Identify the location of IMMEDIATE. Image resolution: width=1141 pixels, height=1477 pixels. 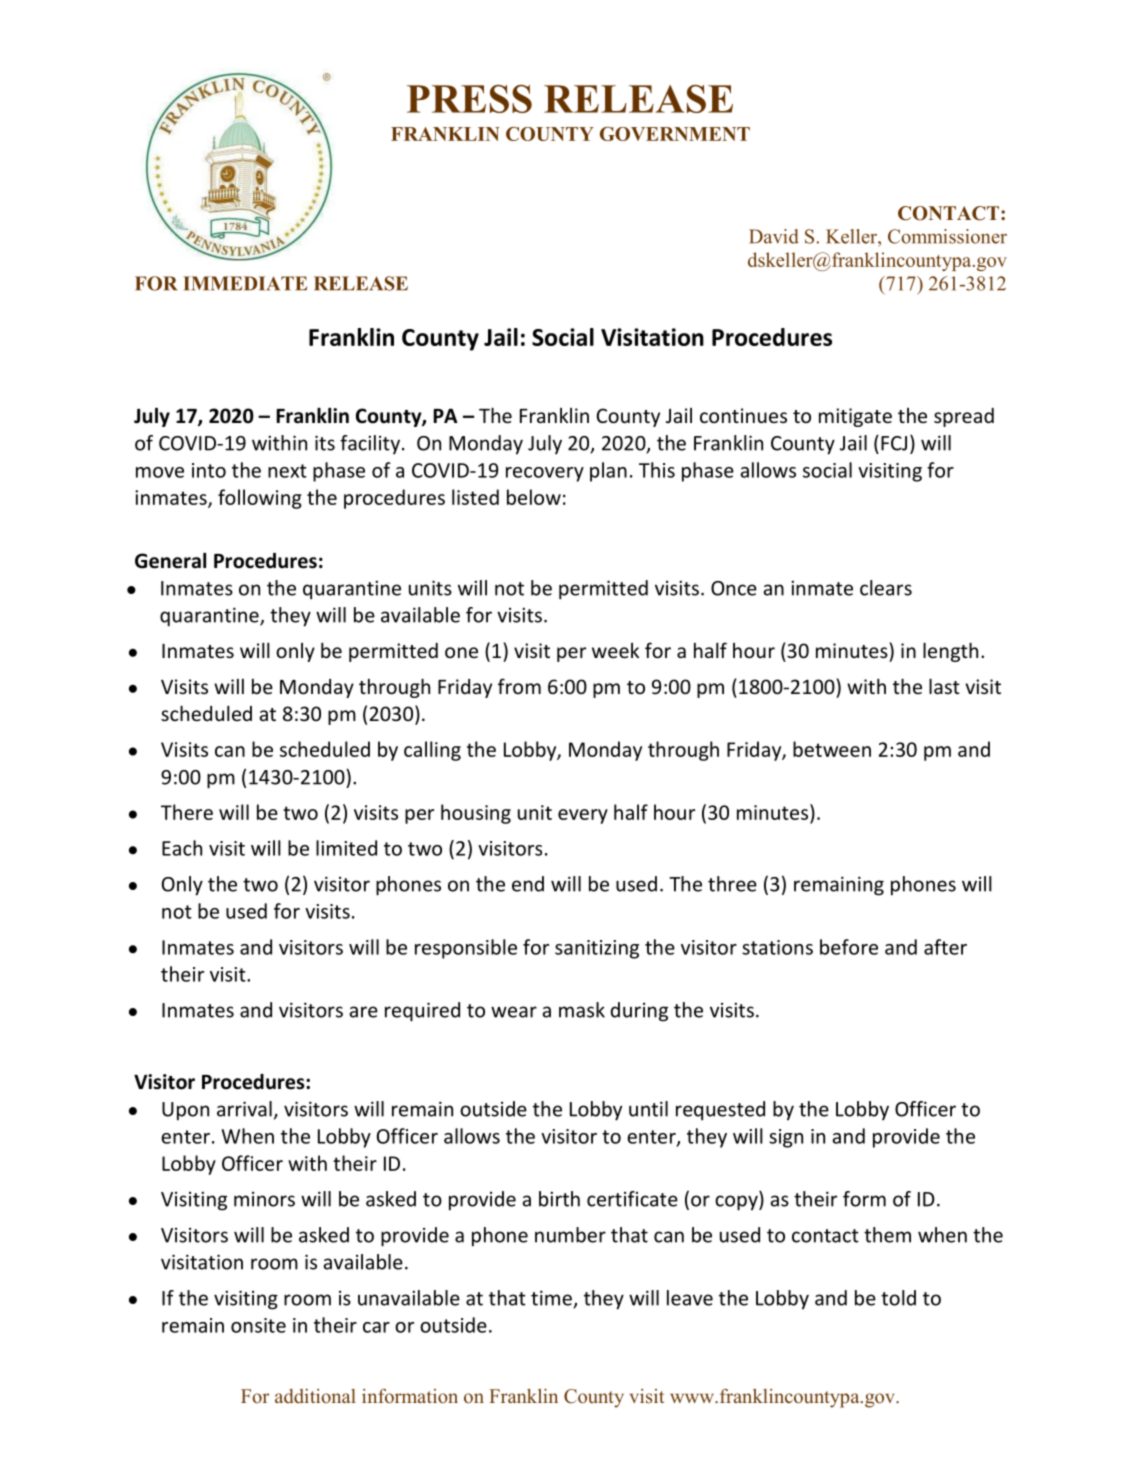
(245, 283).
